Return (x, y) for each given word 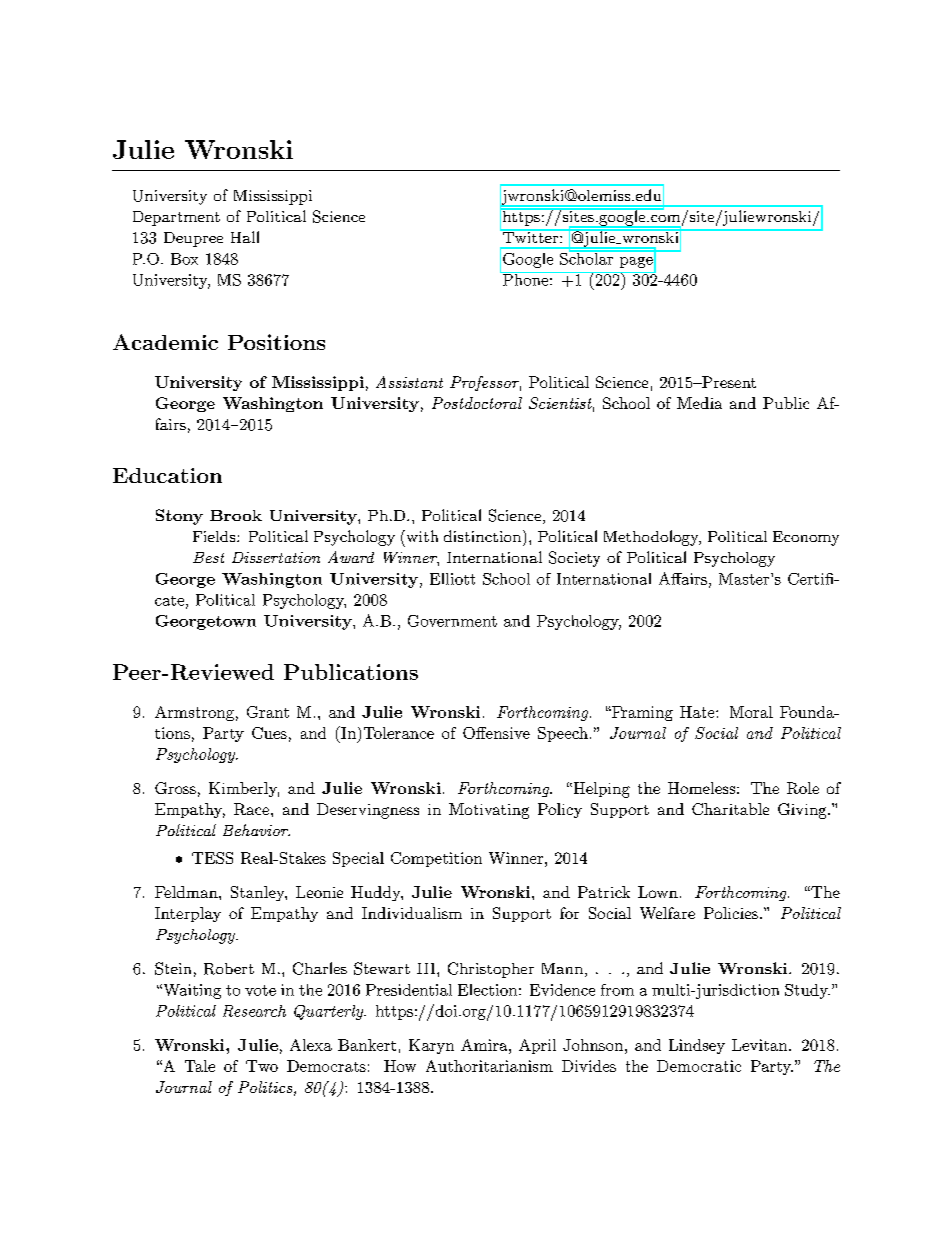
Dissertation (276, 557)
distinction (482, 536)
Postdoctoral (477, 403)
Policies (731, 913)
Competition (436, 859)
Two (262, 1066)
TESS (212, 858)
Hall (245, 237)
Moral (751, 712)
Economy (806, 538)
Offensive (496, 733)
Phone (525, 278)
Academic (165, 342)
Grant (268, 712)
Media (699, 403)
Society (574, 559)
